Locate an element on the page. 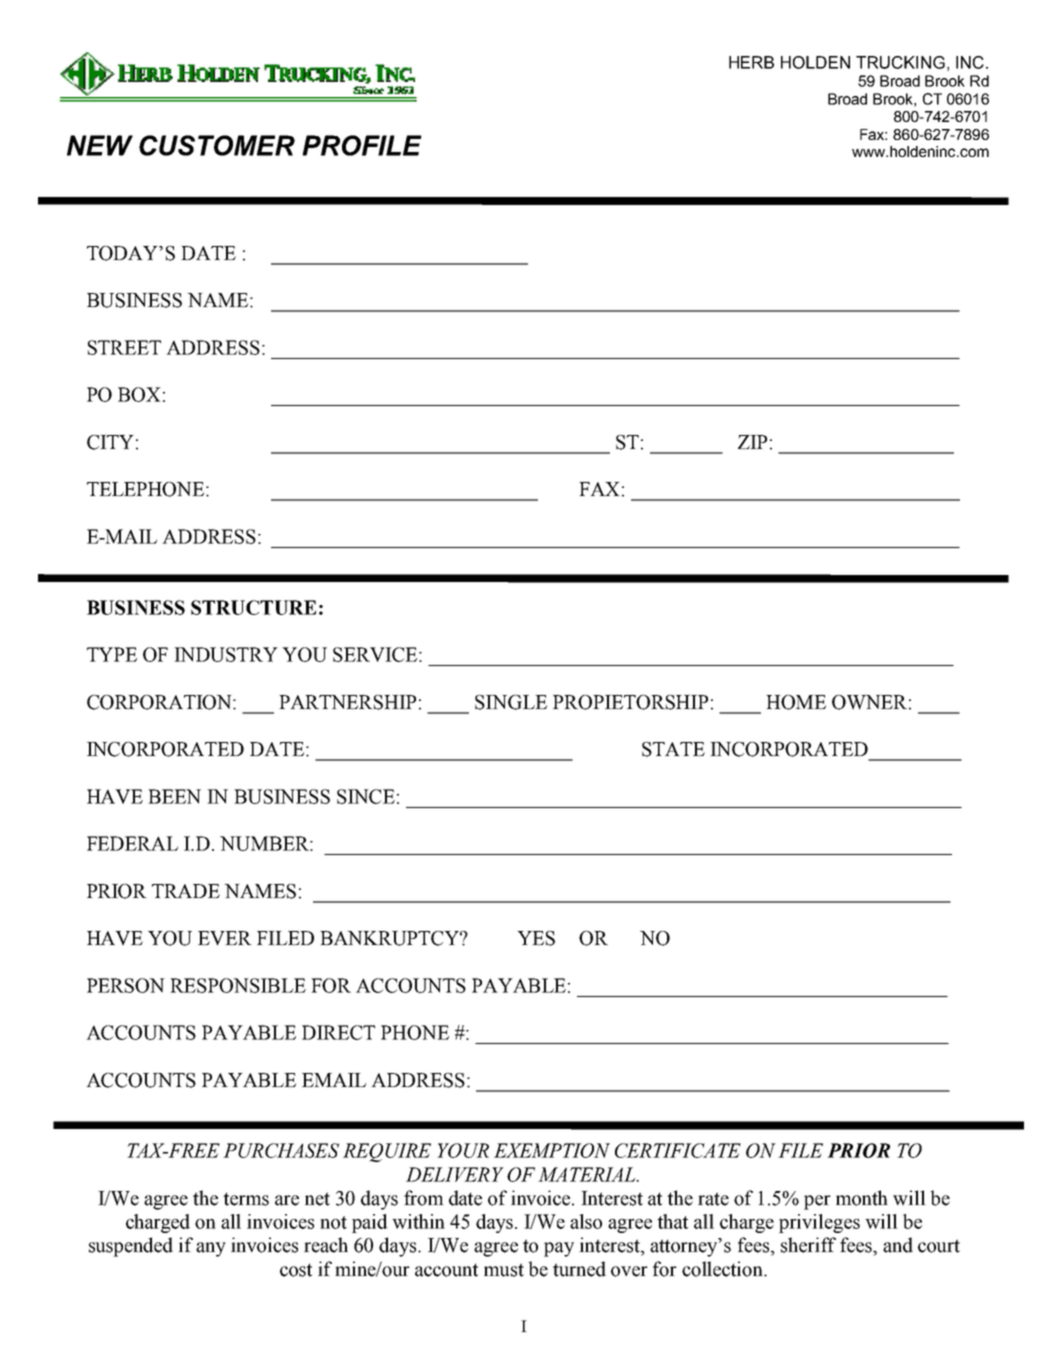  HERB is located at coordinates (751, 62).
